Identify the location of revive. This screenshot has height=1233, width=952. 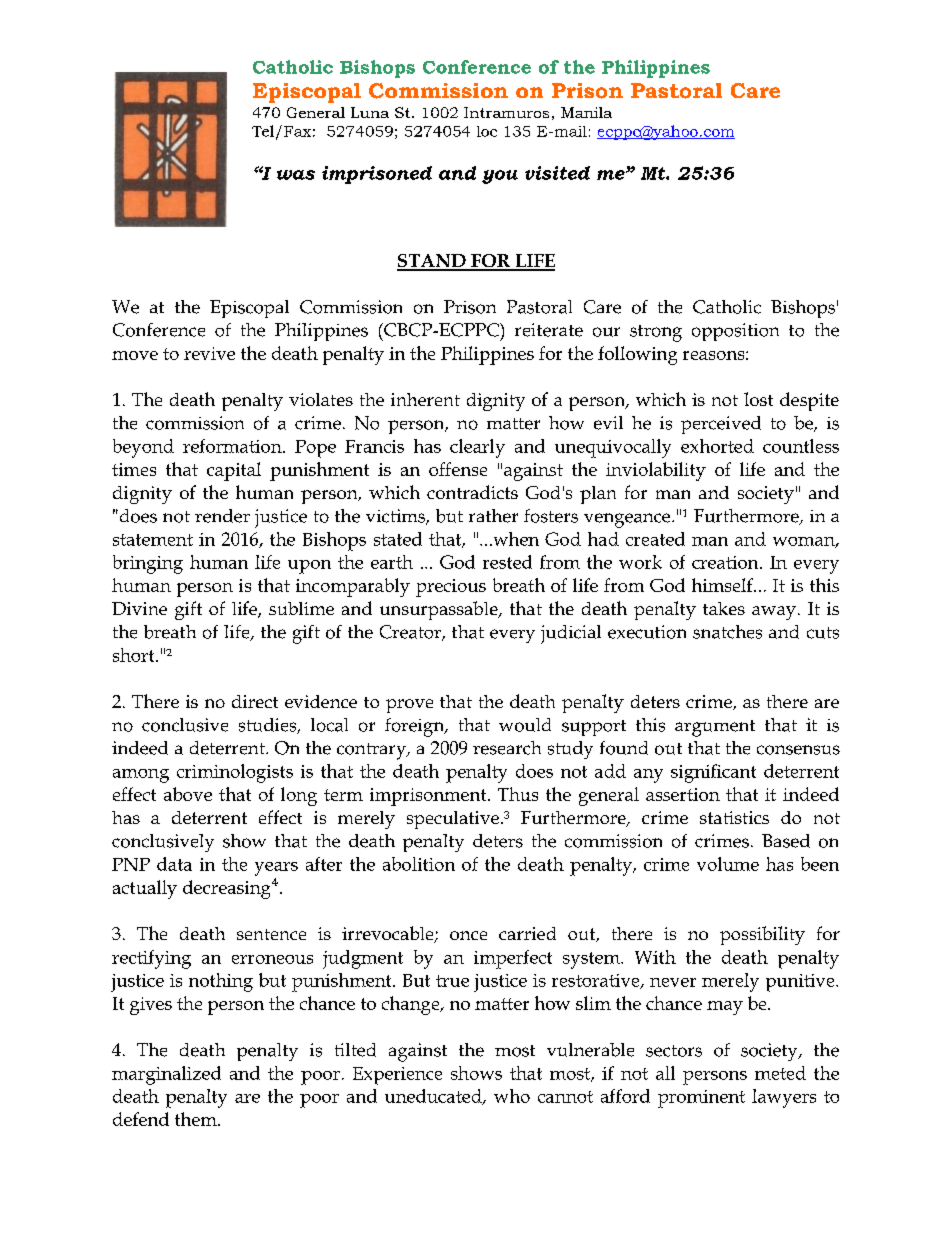
(209, 353).
